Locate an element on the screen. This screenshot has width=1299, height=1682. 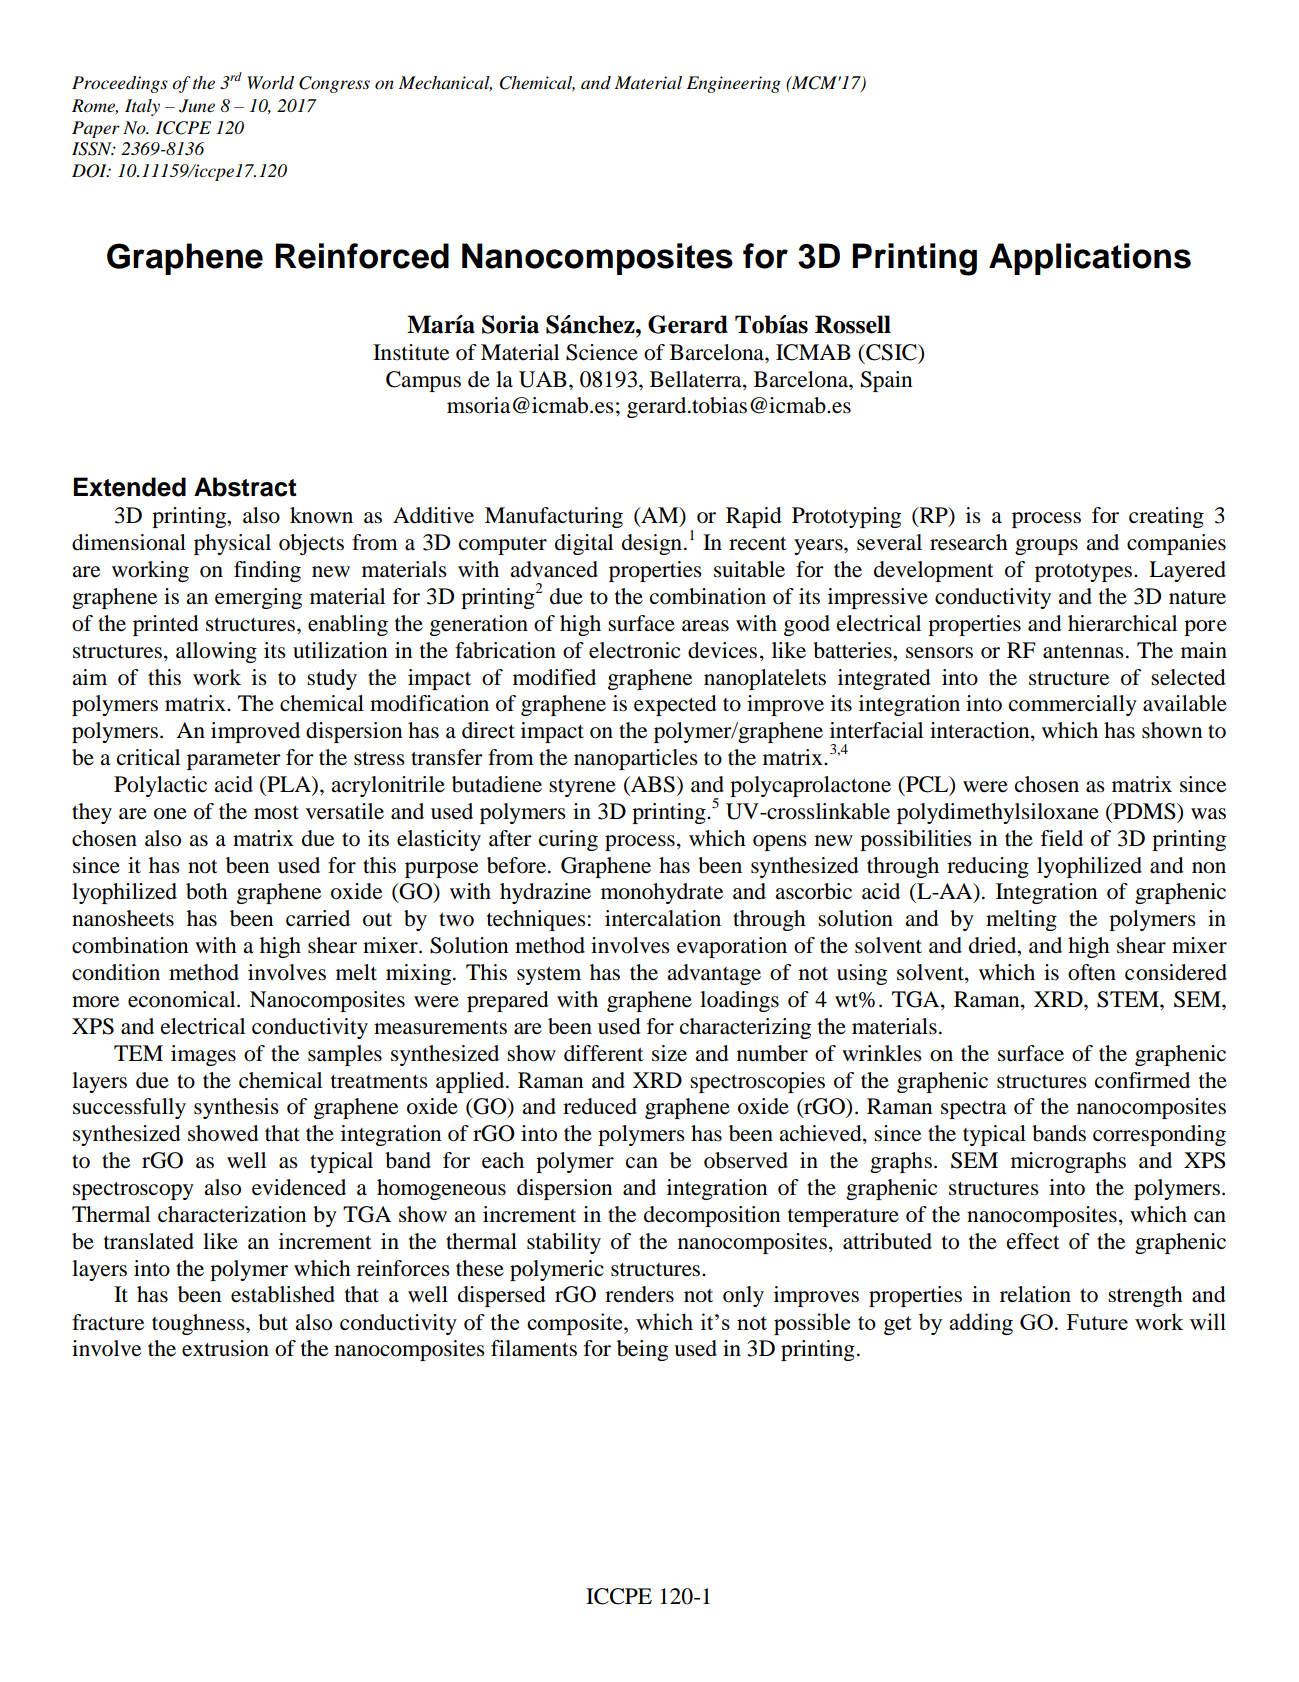
Science is located at coordinates (602, 352).
